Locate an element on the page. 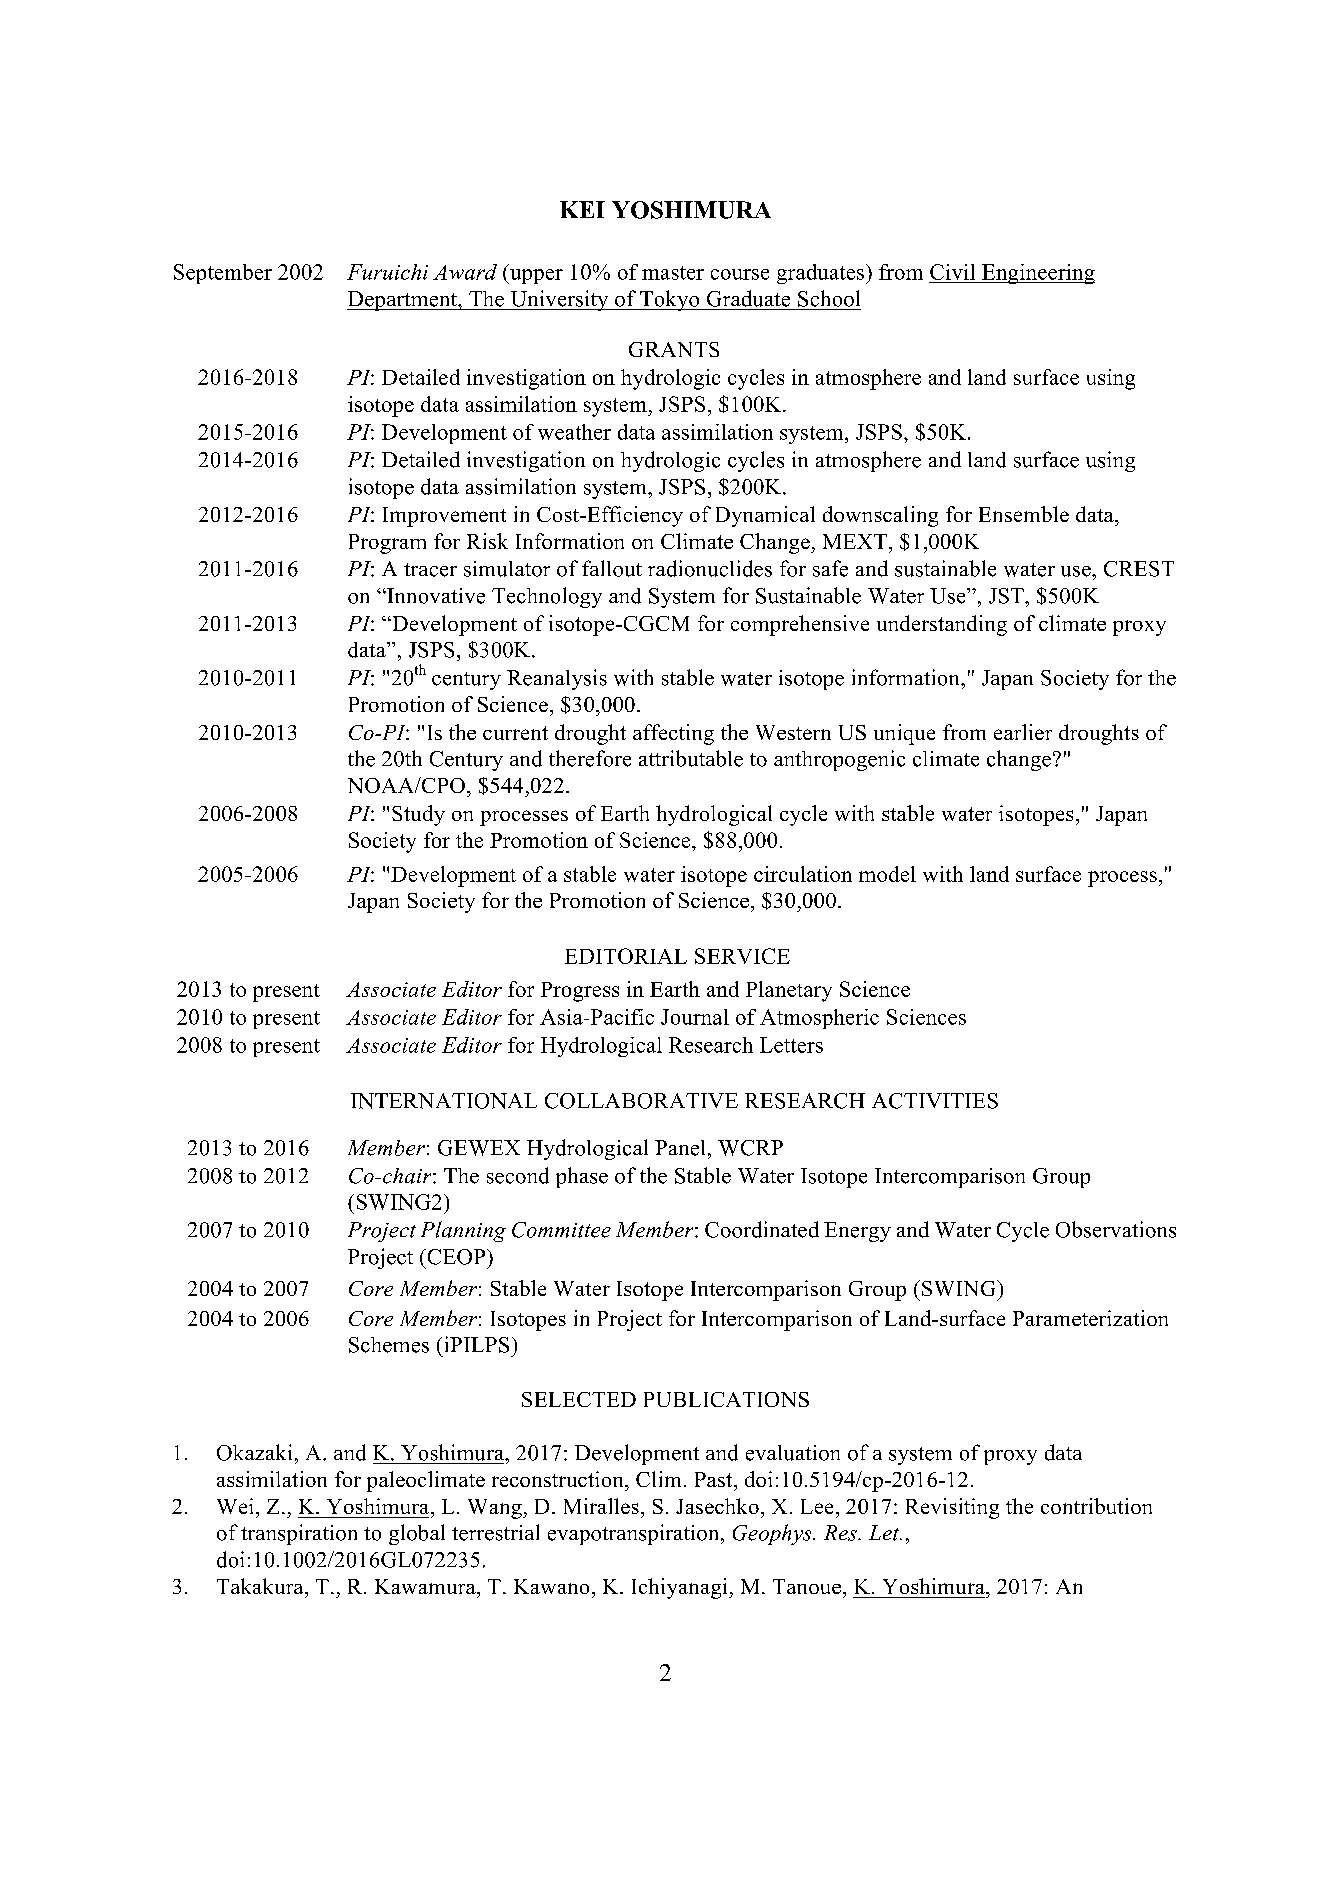  Program is located at coordinates (387, 544).
